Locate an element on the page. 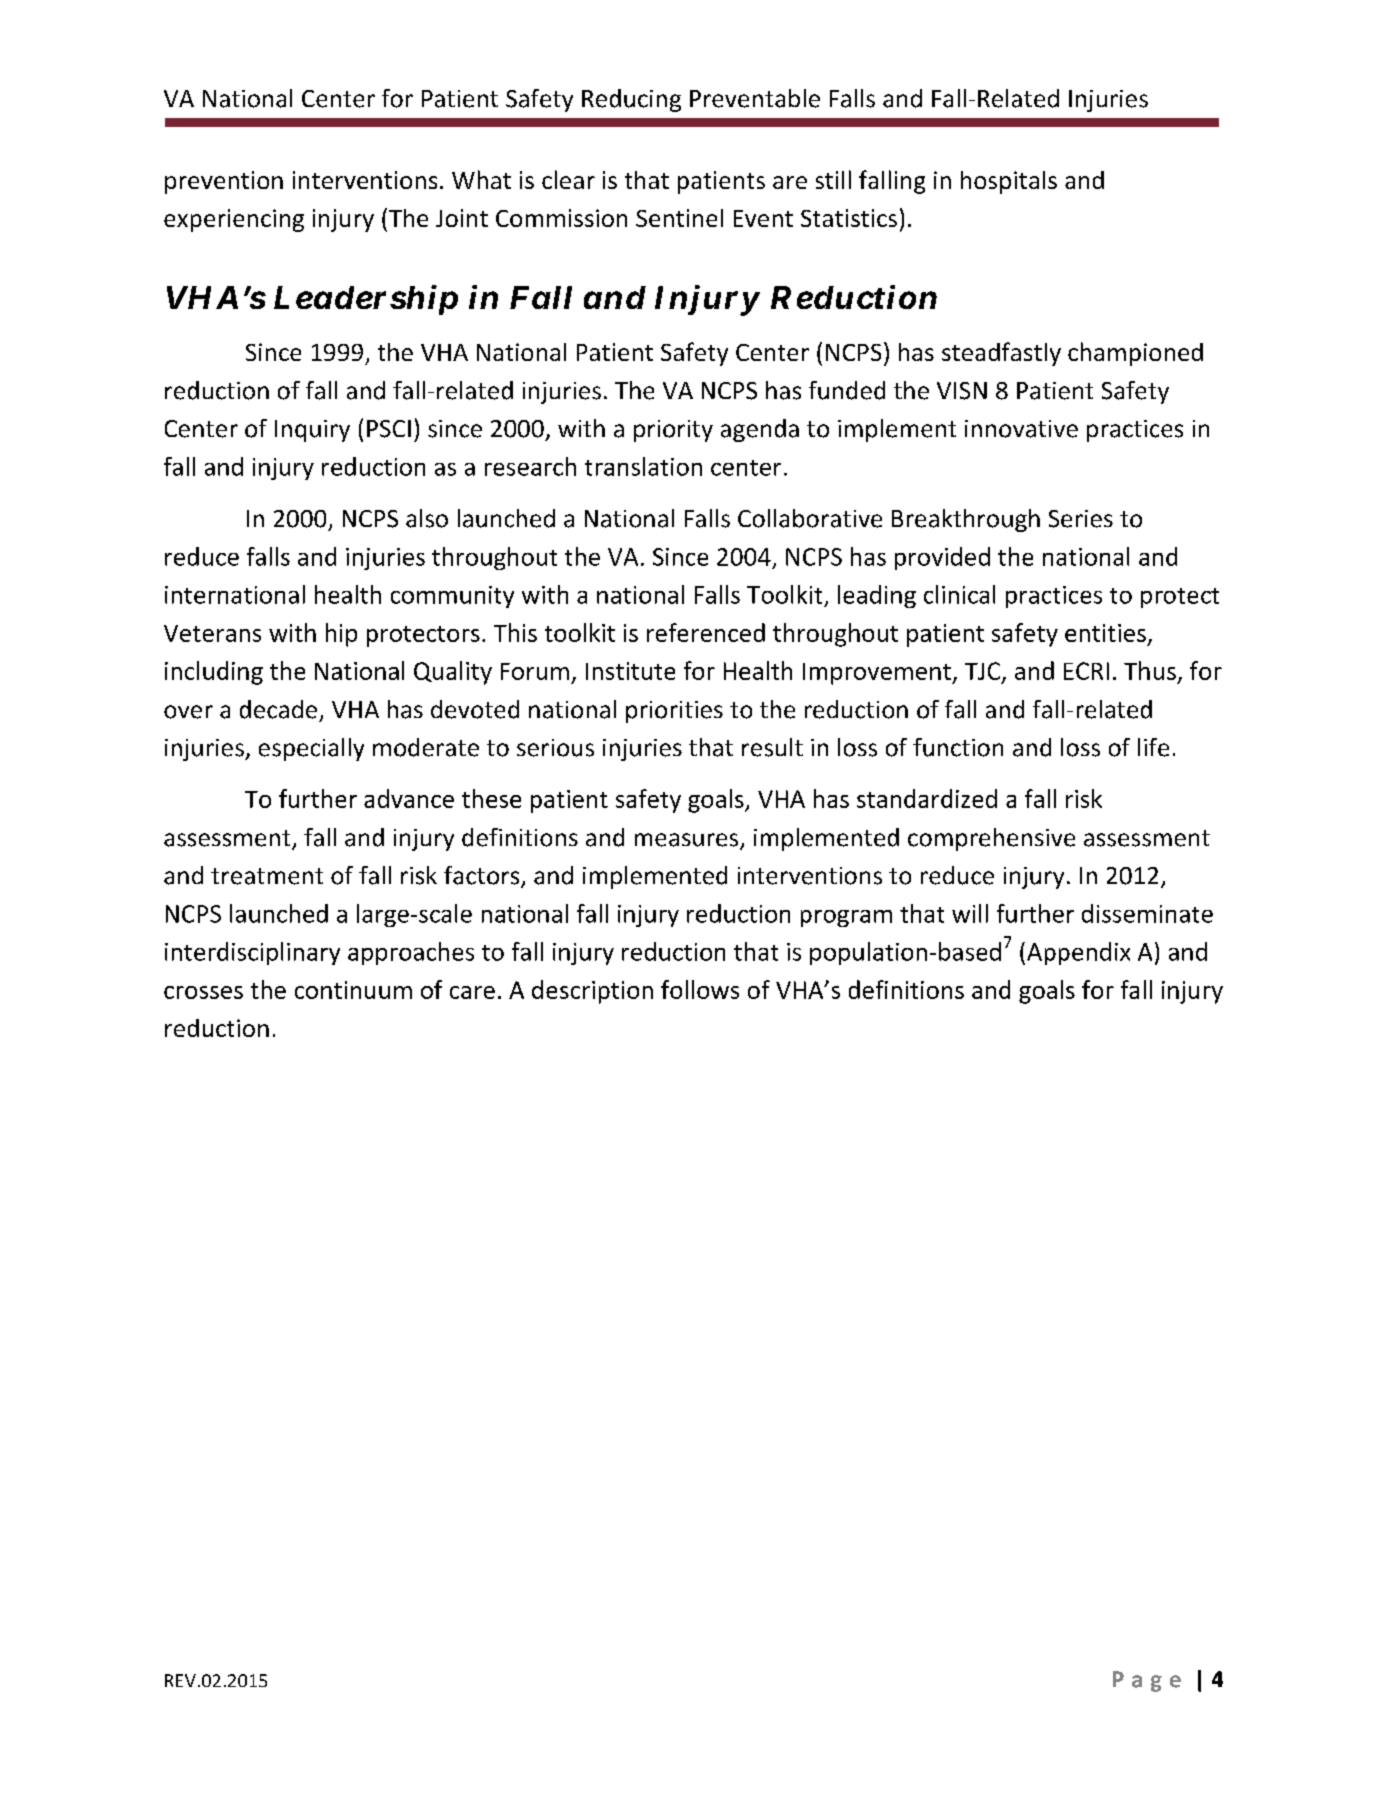  hospitals is located at coordinates (1009, 182).
